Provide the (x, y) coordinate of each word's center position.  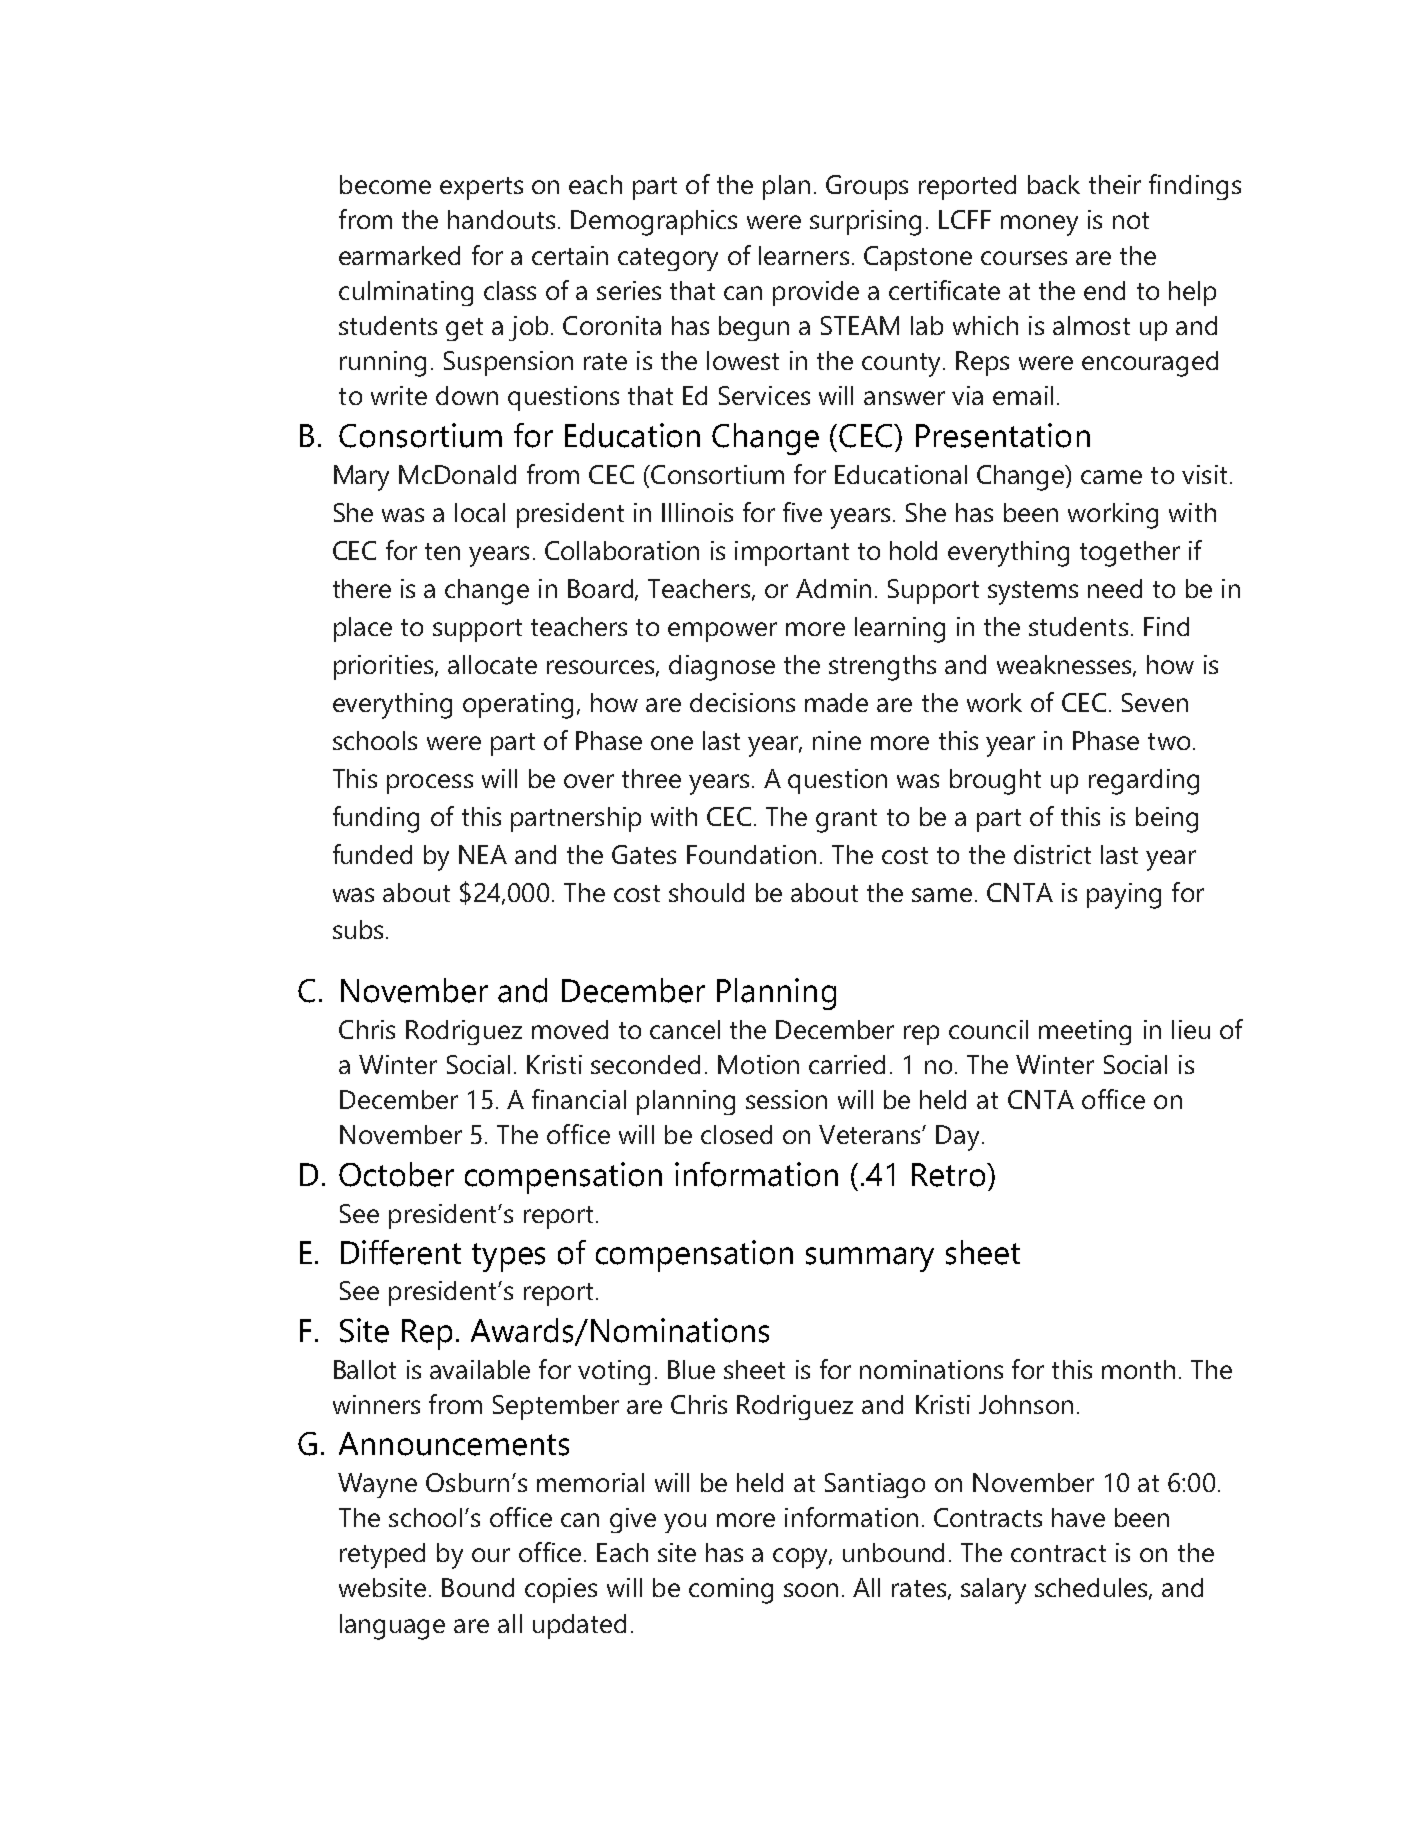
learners (804, 255)
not (1131, 220)
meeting (1085, 1032)
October (396, 1174)
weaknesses (1064, 664)
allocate (492, 664)
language (392, 1627)
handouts (501, 219)
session (786, 1099)
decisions (742, 702)
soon (811, 1590)
